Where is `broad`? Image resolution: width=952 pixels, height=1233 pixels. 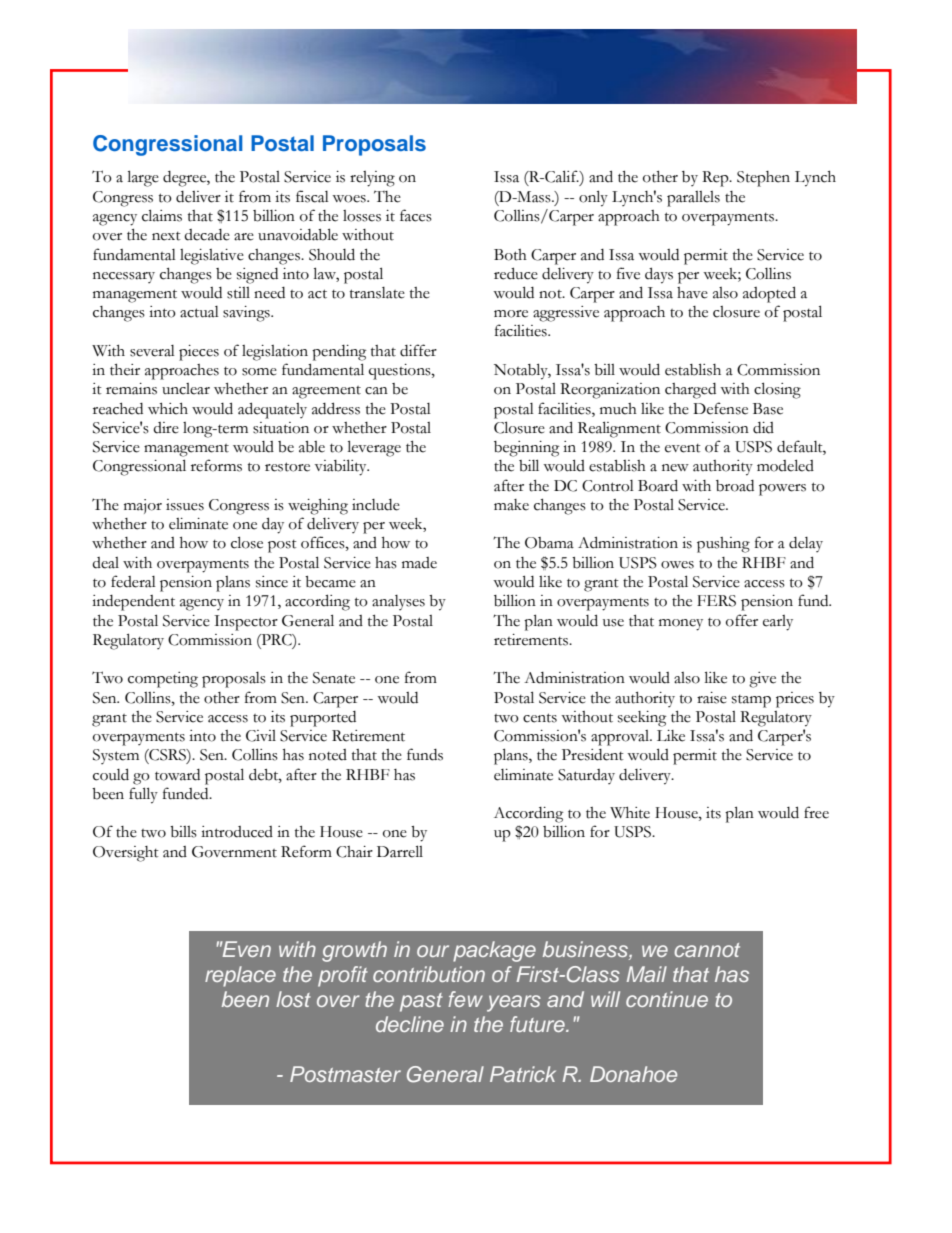
broad is located at coordinates (735, 486).
